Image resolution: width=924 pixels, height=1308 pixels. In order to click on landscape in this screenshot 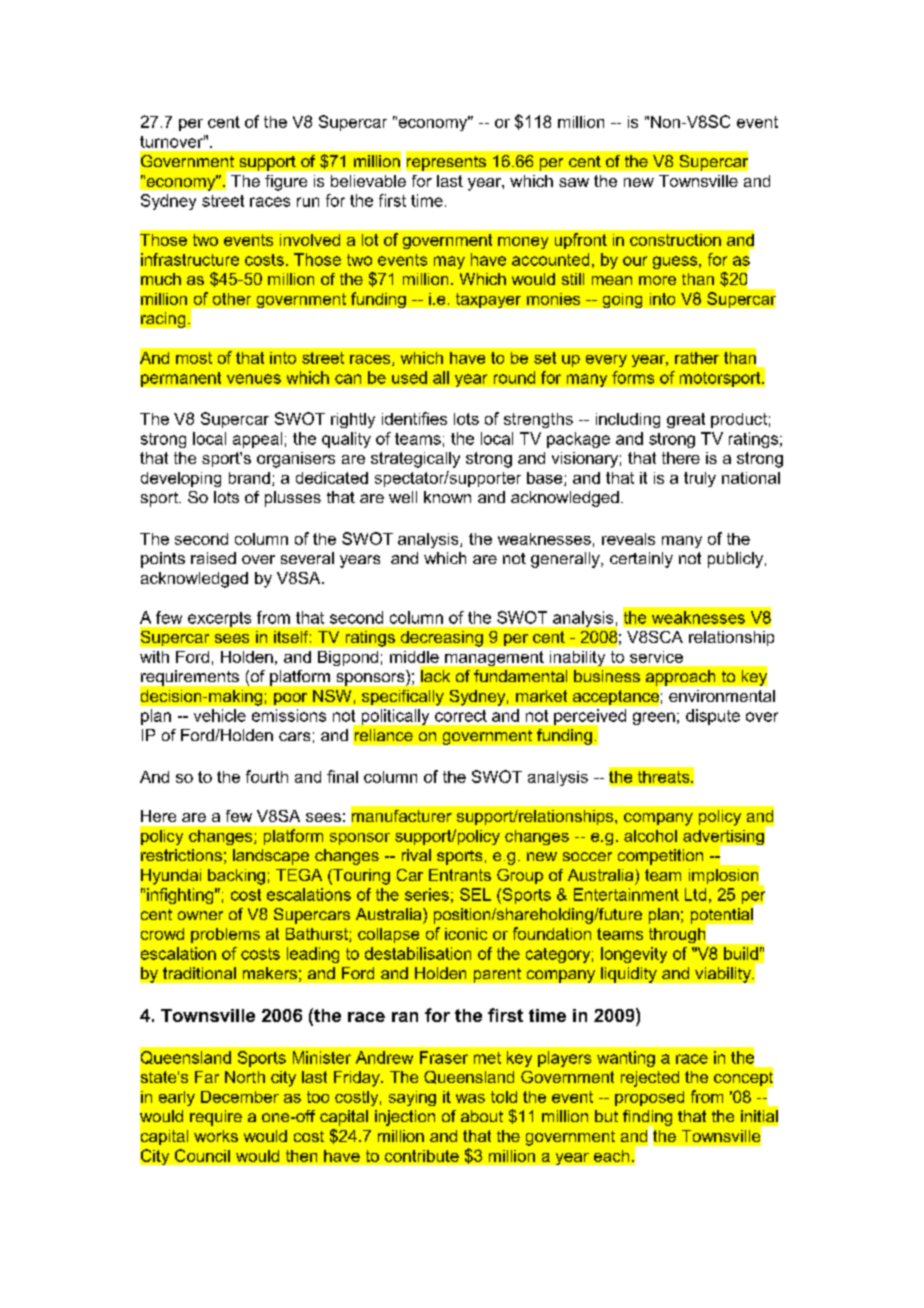, I will do `click(271, 857)`.
